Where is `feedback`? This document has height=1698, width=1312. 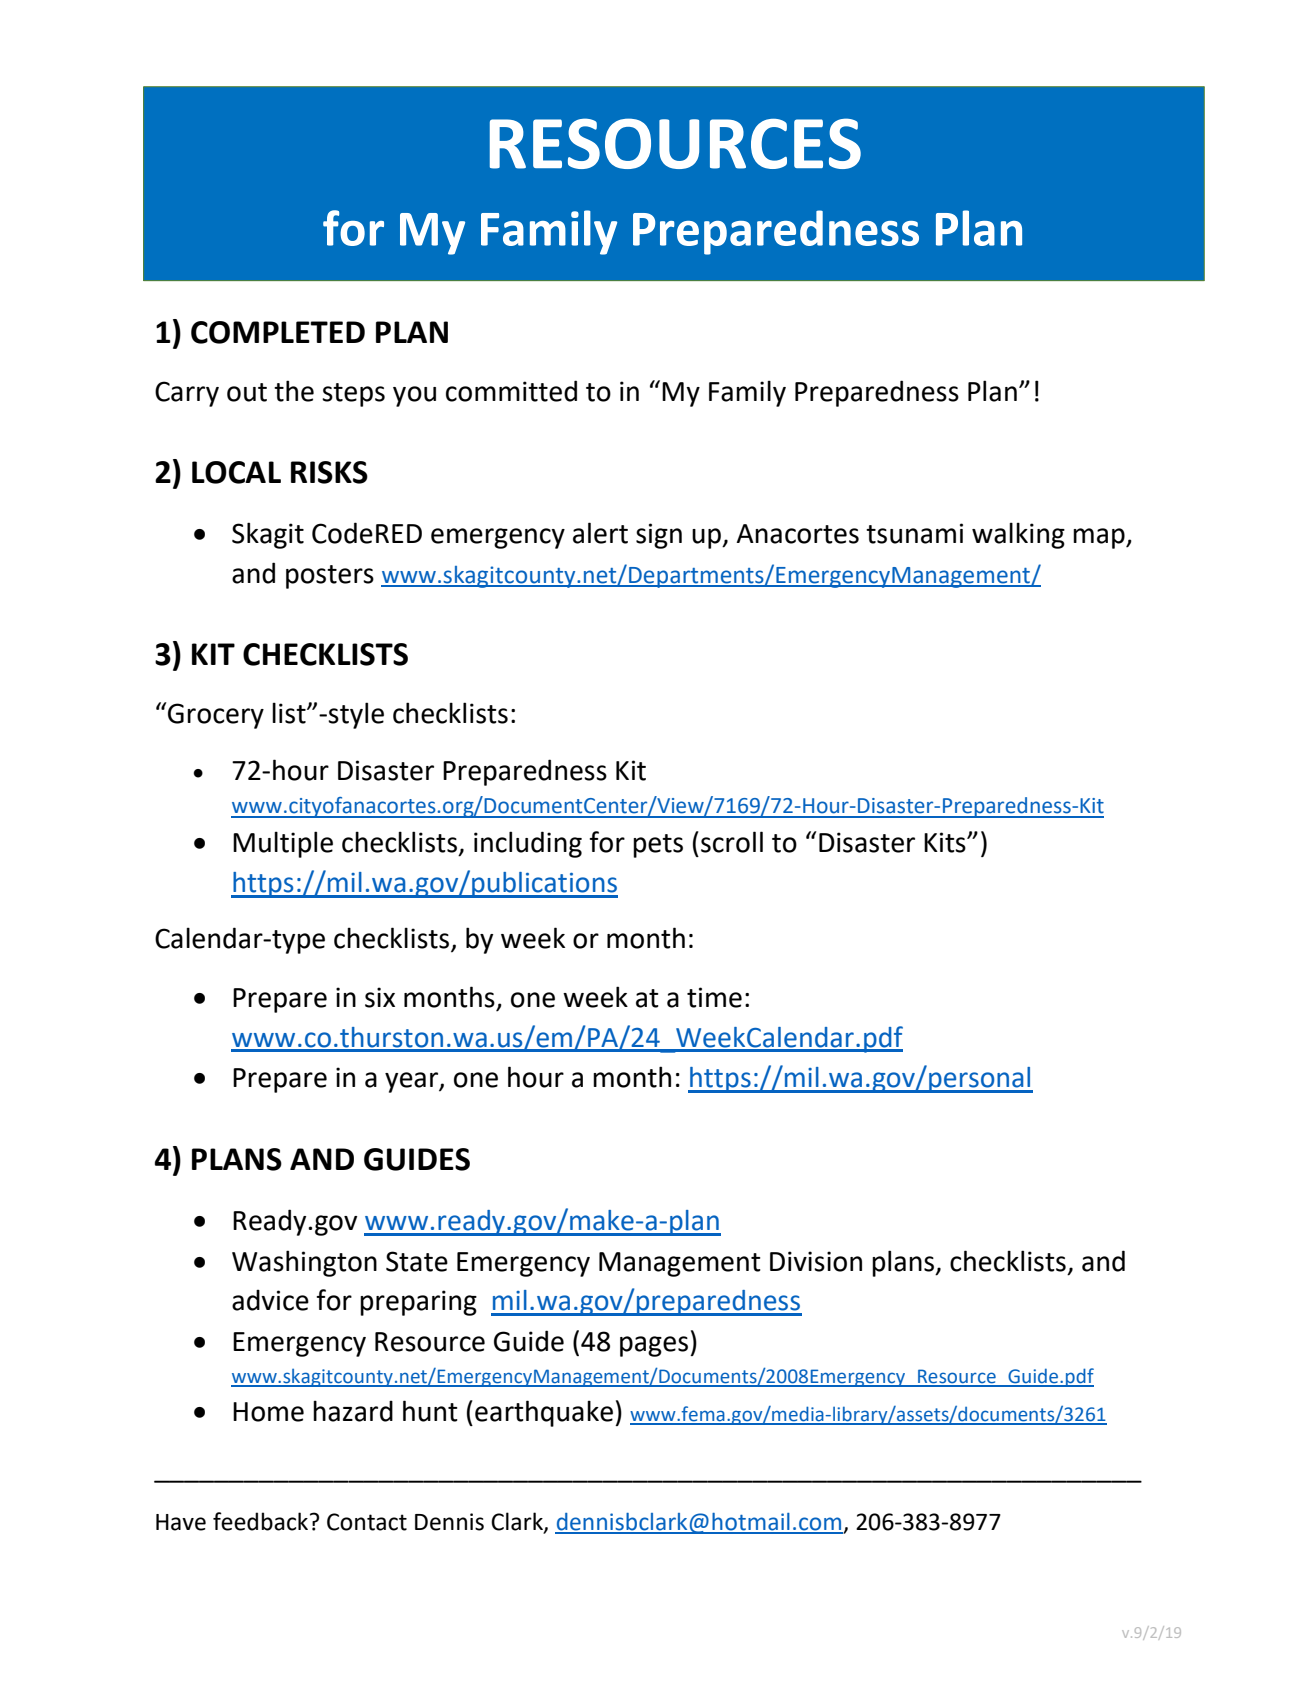
feedback is located at coordinates (262, 1521).
